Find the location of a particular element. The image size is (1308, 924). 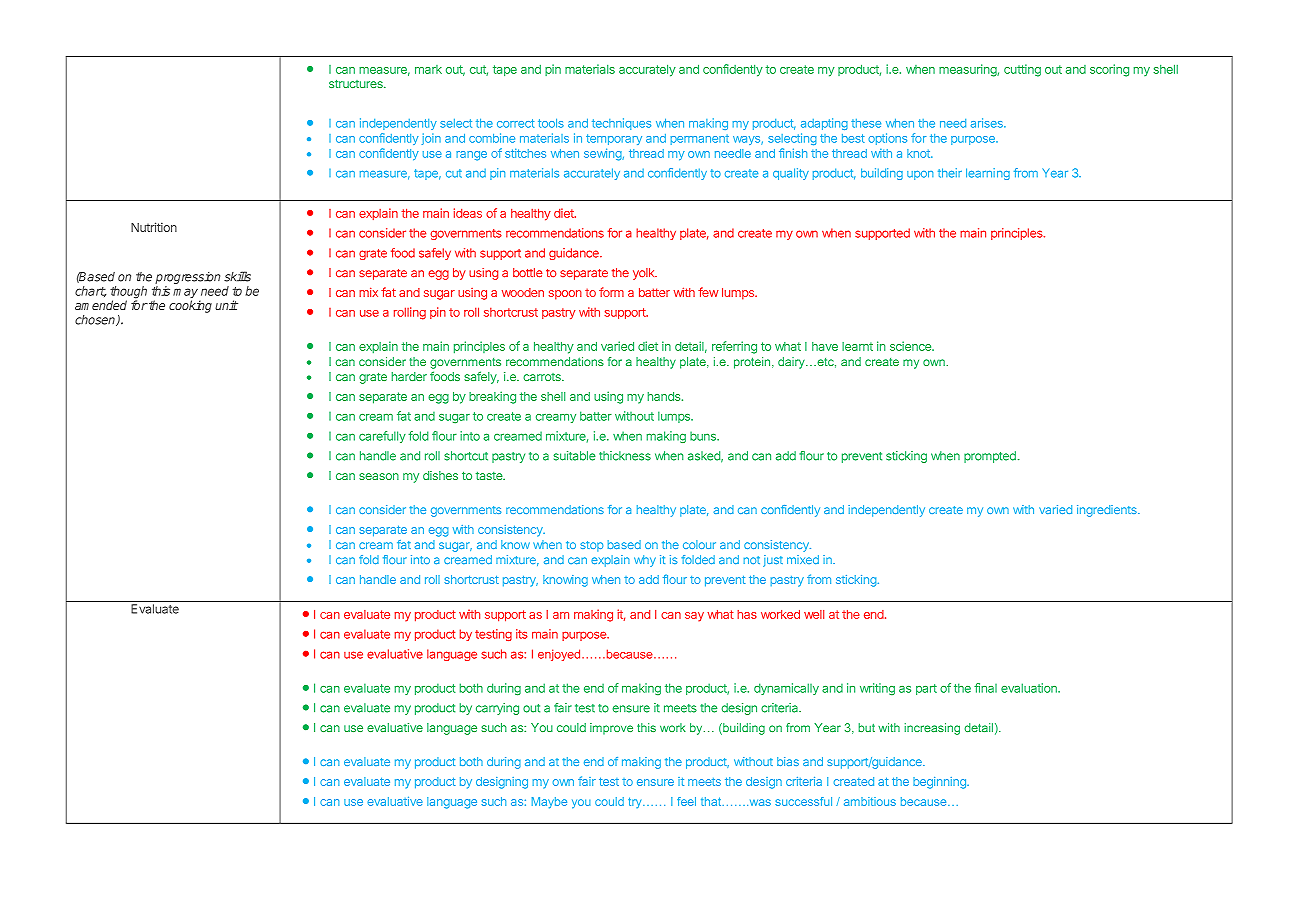

cutting is located at coordinates (1022, 70).
